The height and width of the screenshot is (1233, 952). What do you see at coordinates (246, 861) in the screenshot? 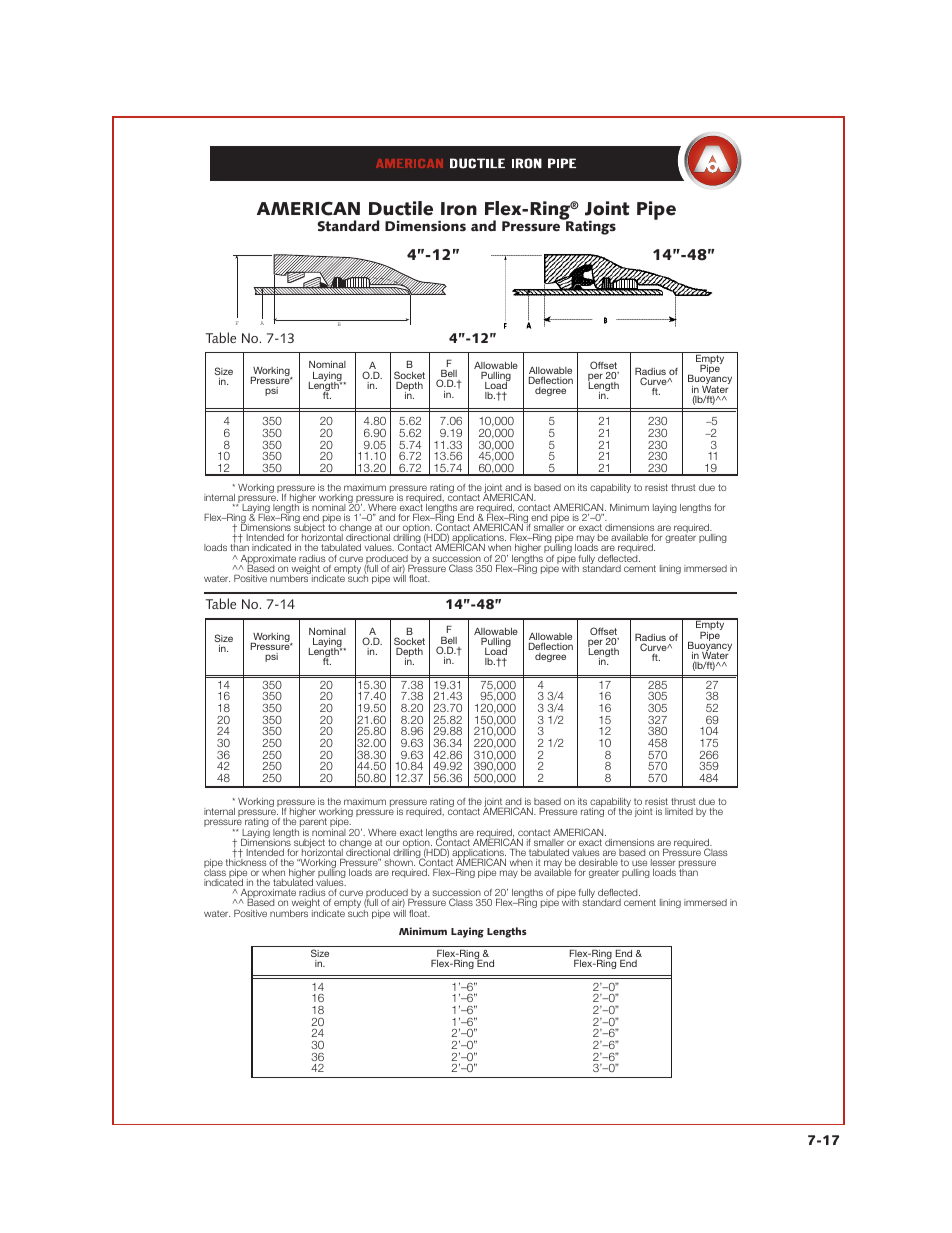
I see `thickness` at bounding box center [246, 861].
